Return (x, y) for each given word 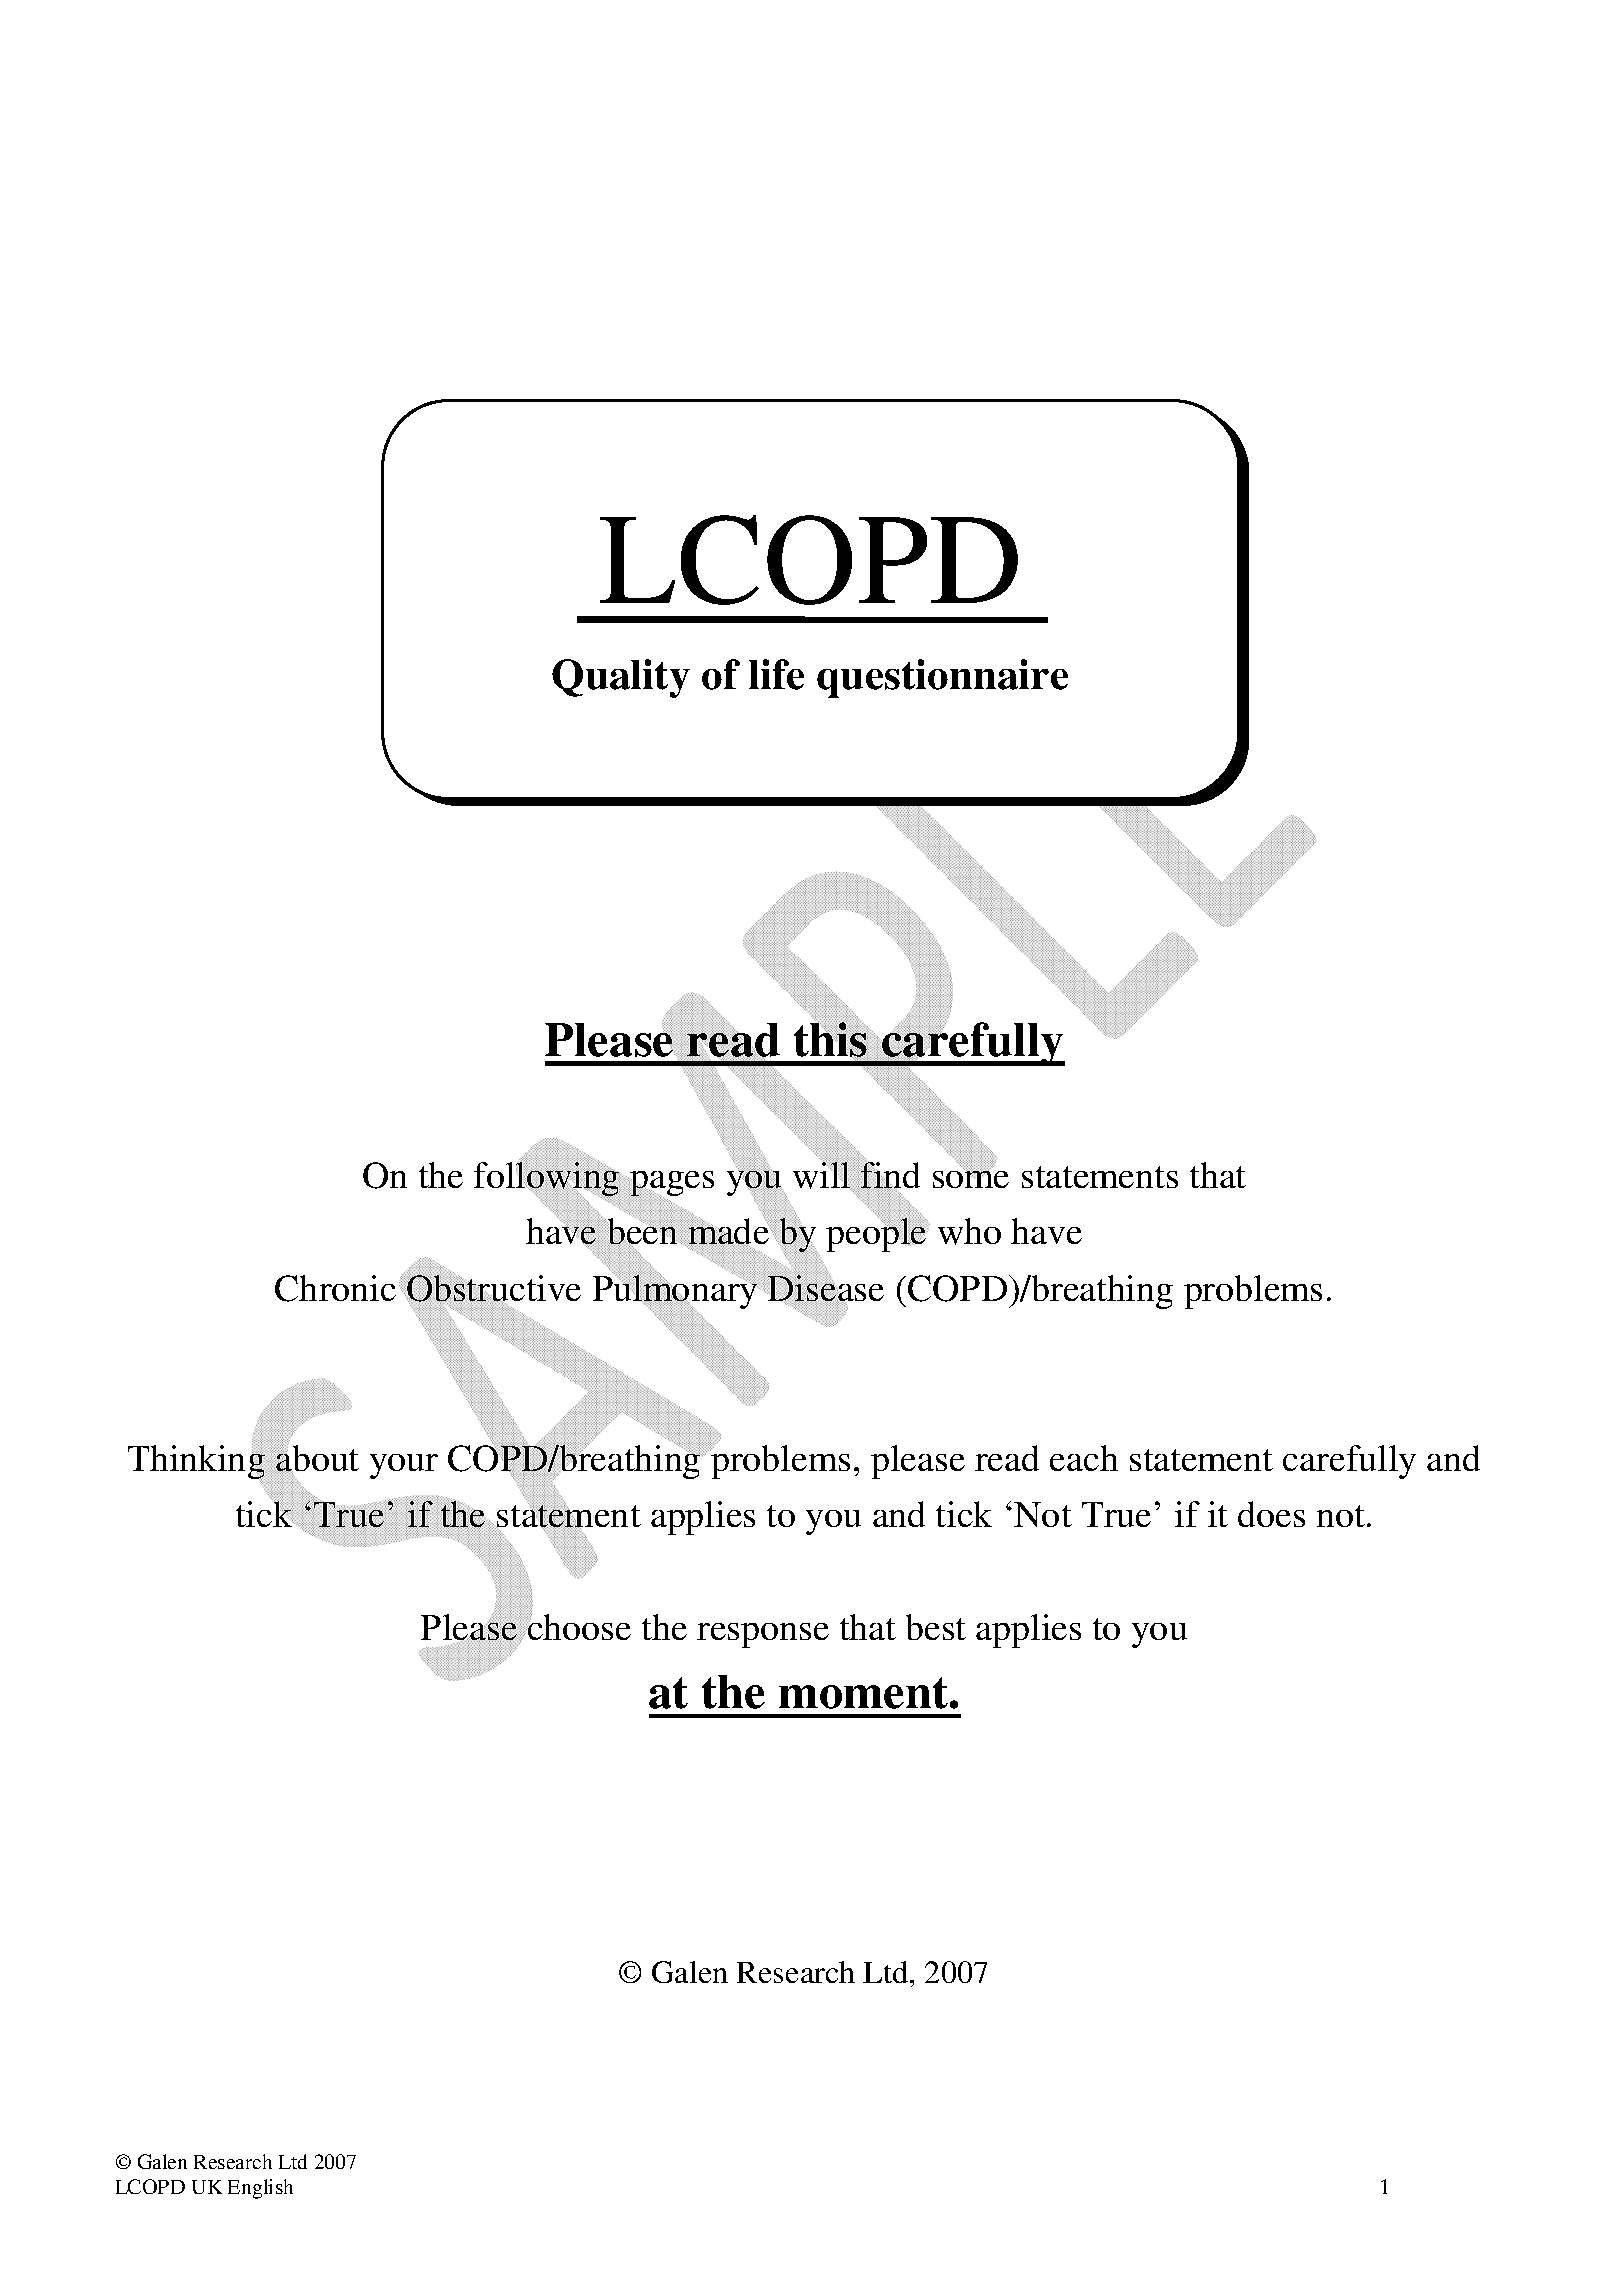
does (1271, 1514)
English (260, 2189)
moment (865, 1693)
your (404, 1466)
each (1084, 1458)
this (831, 1040)
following (547, 1179)
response (763, 1635)
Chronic (335, 1288)
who (969, 1231)
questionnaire (942, 678)
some (971, 1178)
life (776, 674)
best (936, 1627)
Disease (825, 1289)
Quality (621, 678)
